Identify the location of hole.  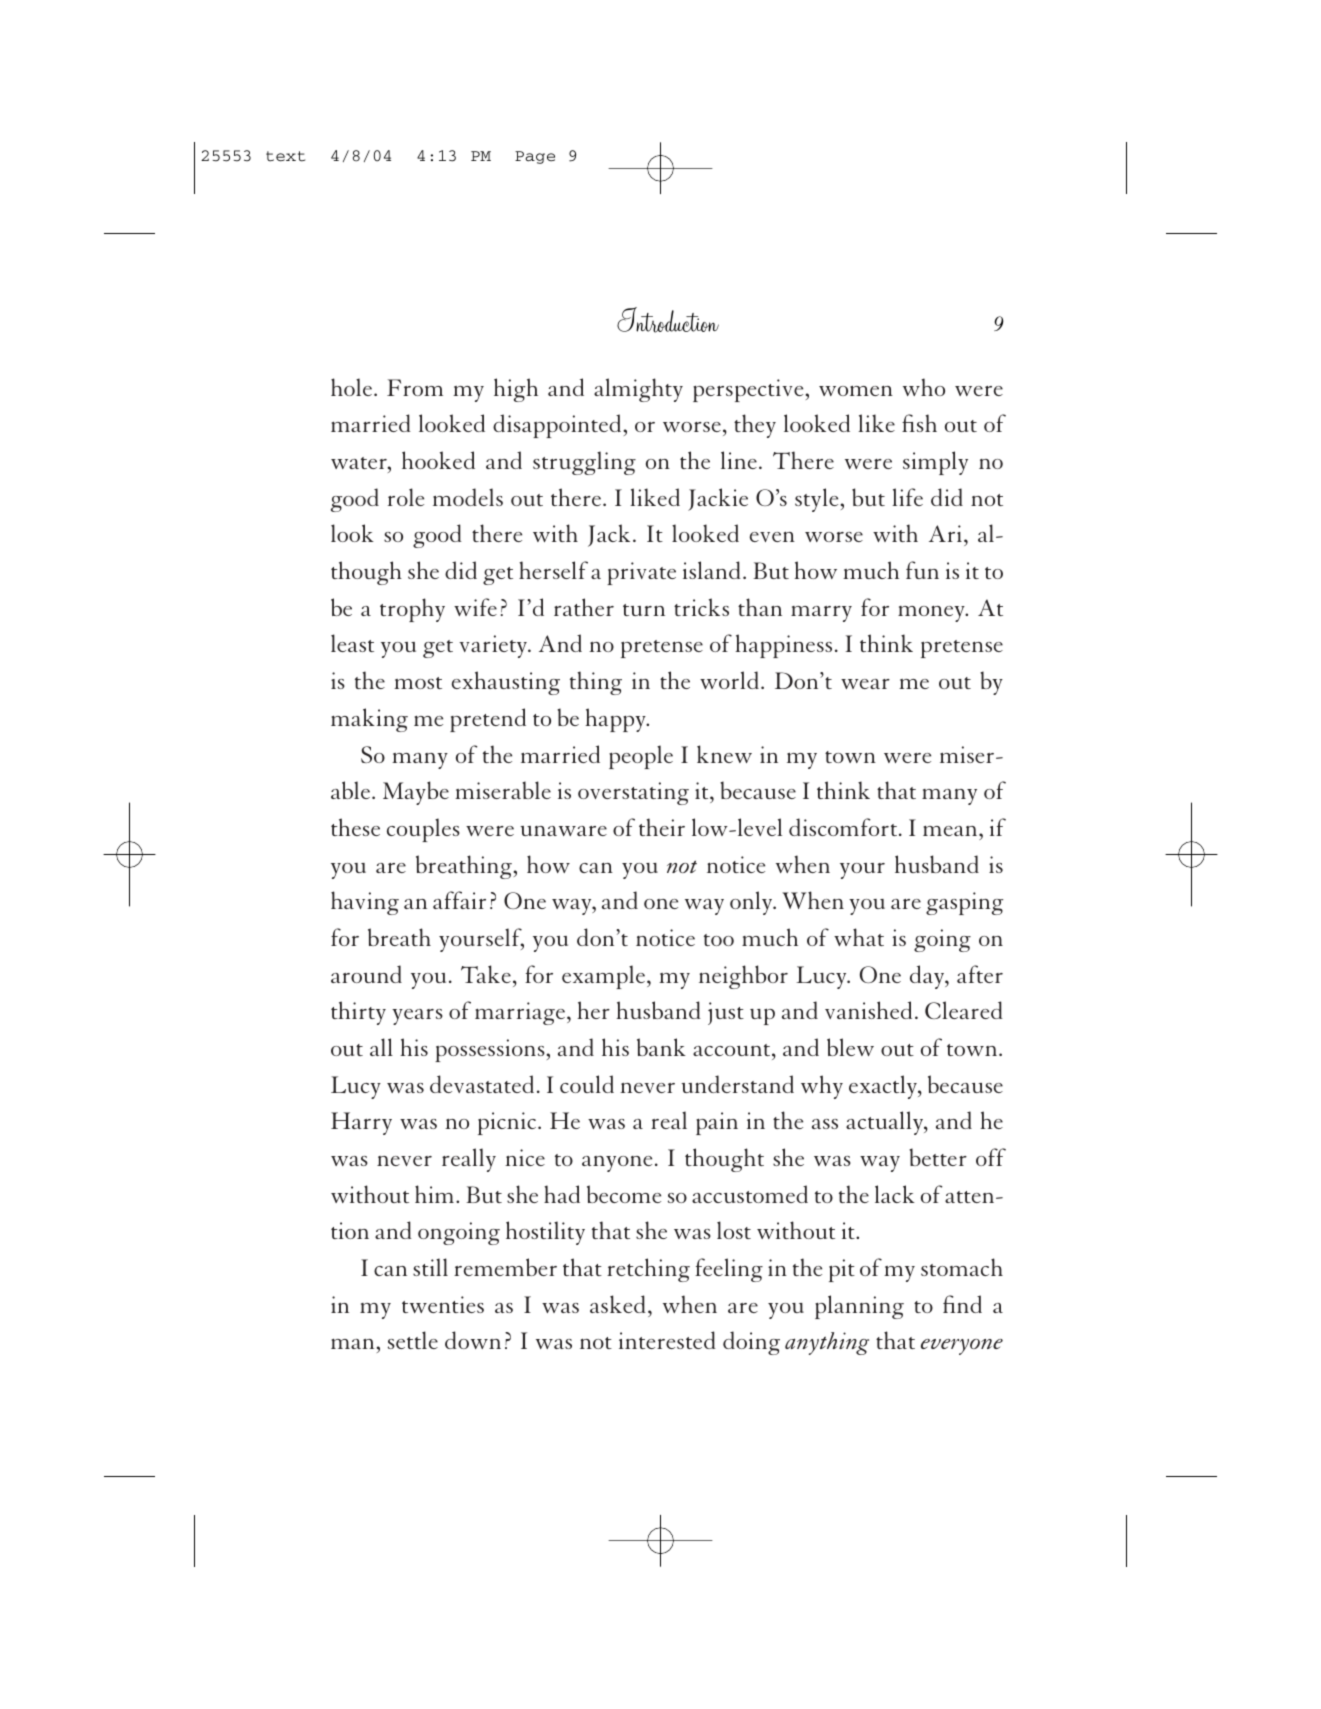
(353, 387).
